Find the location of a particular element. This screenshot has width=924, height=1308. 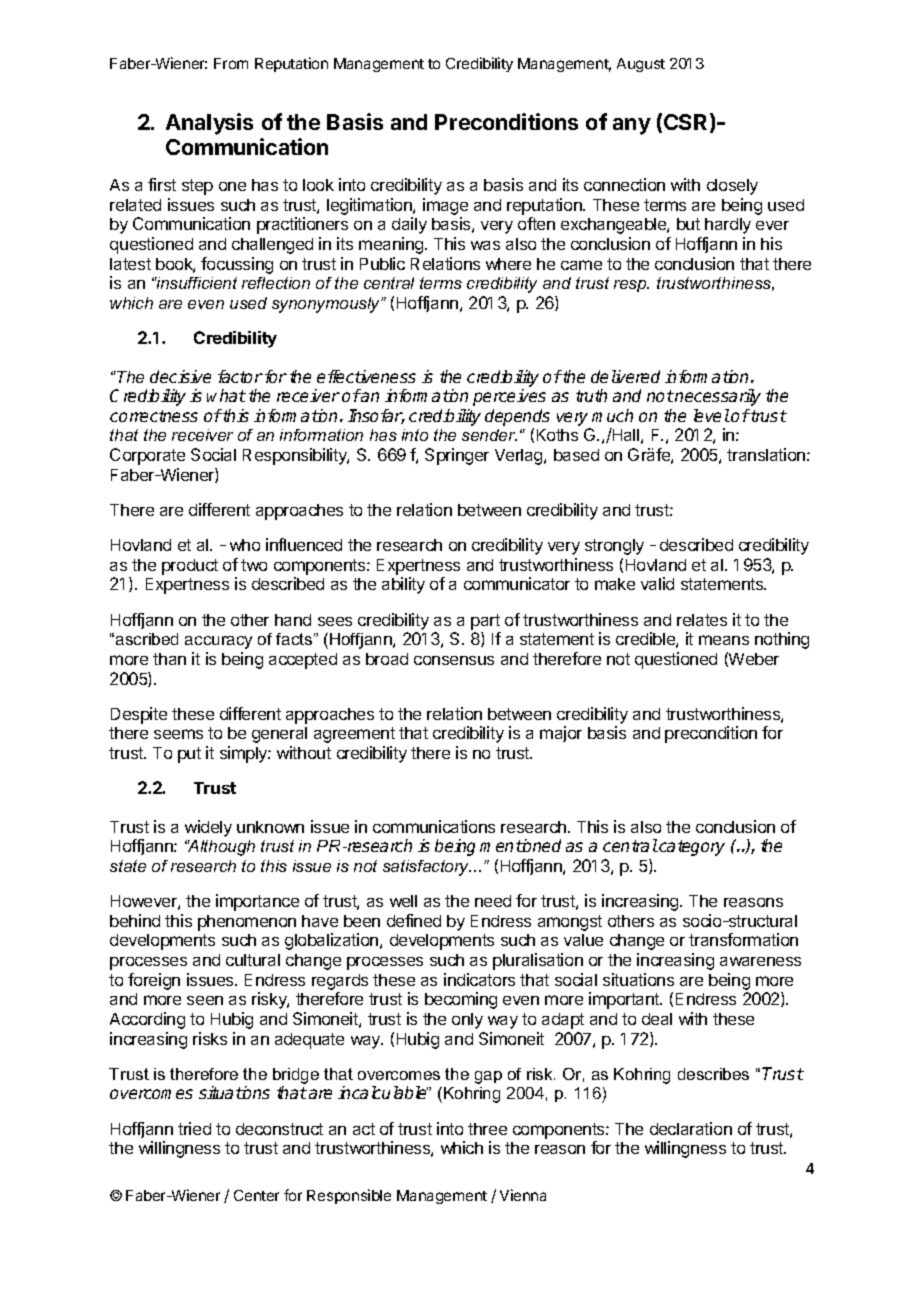

image is located at coordinates (445, 206).
